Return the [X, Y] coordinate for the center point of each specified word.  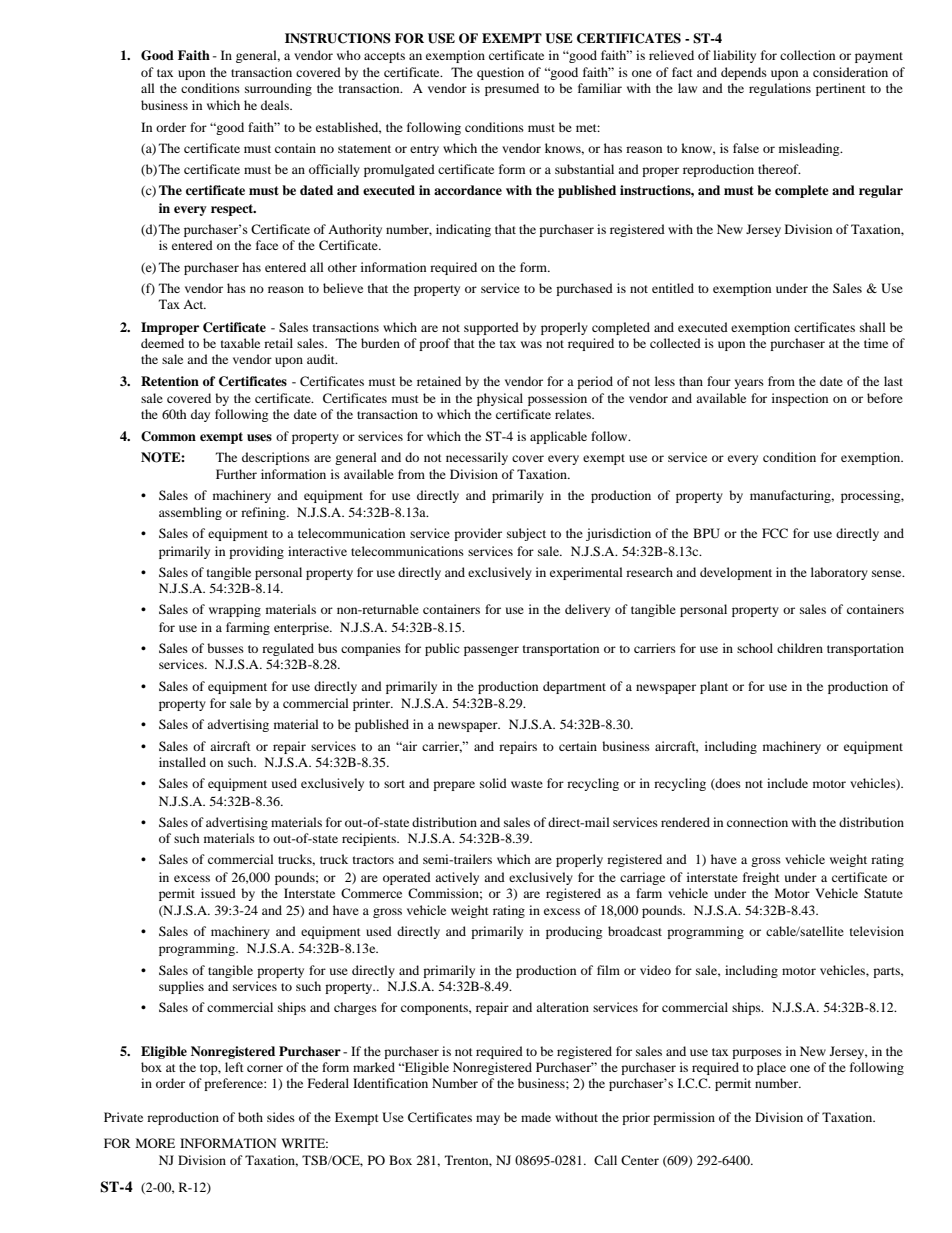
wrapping [235, 610]
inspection [800, 399]
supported [491, 328]
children [800, 648]
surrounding [278, 89]
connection [757, 822]
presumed [512, 89]
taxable [240, 343]
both [250, 1117]
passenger [491, 651]
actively [457, 878]
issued [218, 893]
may [488, 1120]
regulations [780, 89]
